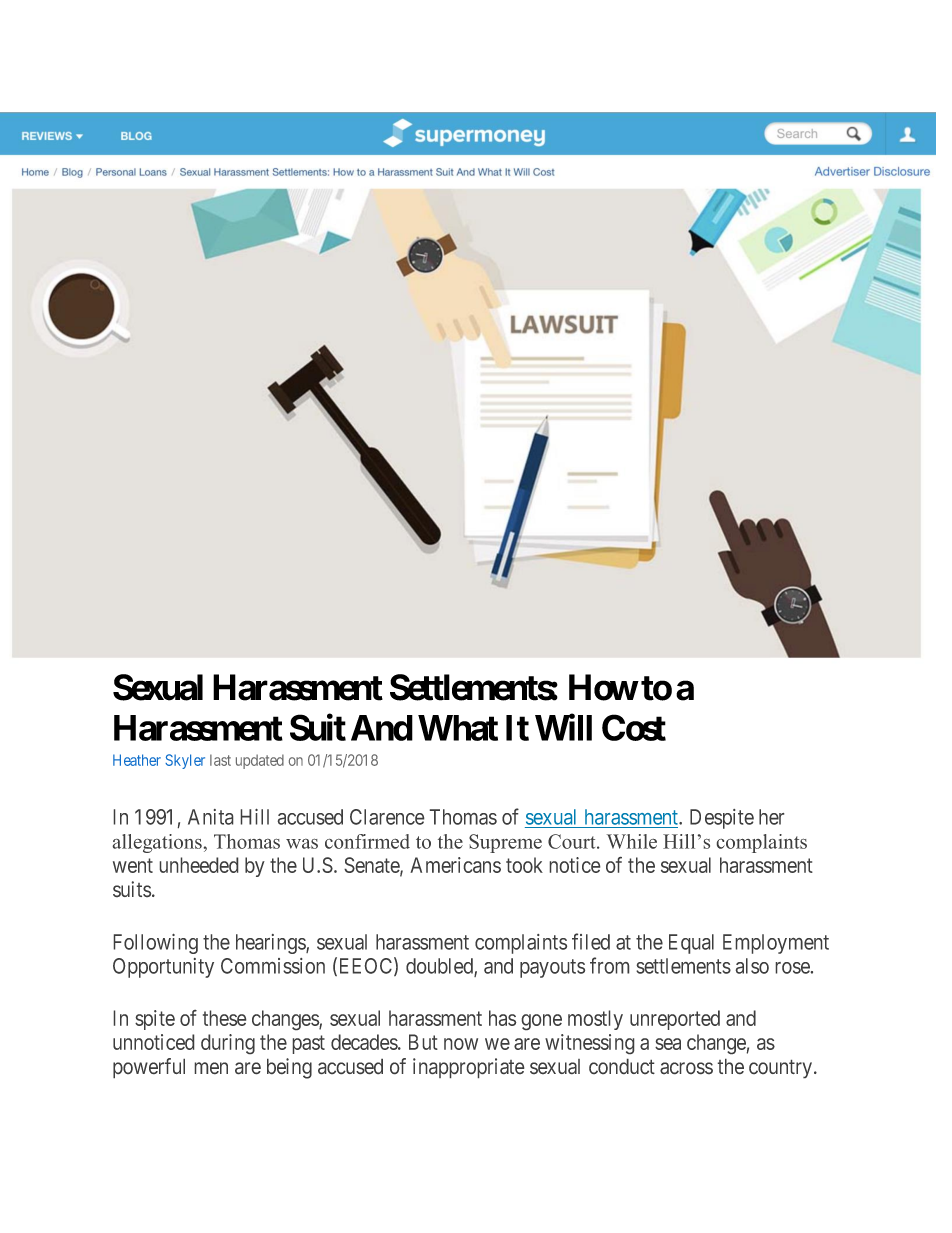 The width and height of the screenshot is (952, 1233). Describe the element at coordinates (458, 728) in the screenshot. I see `What` at that location.
